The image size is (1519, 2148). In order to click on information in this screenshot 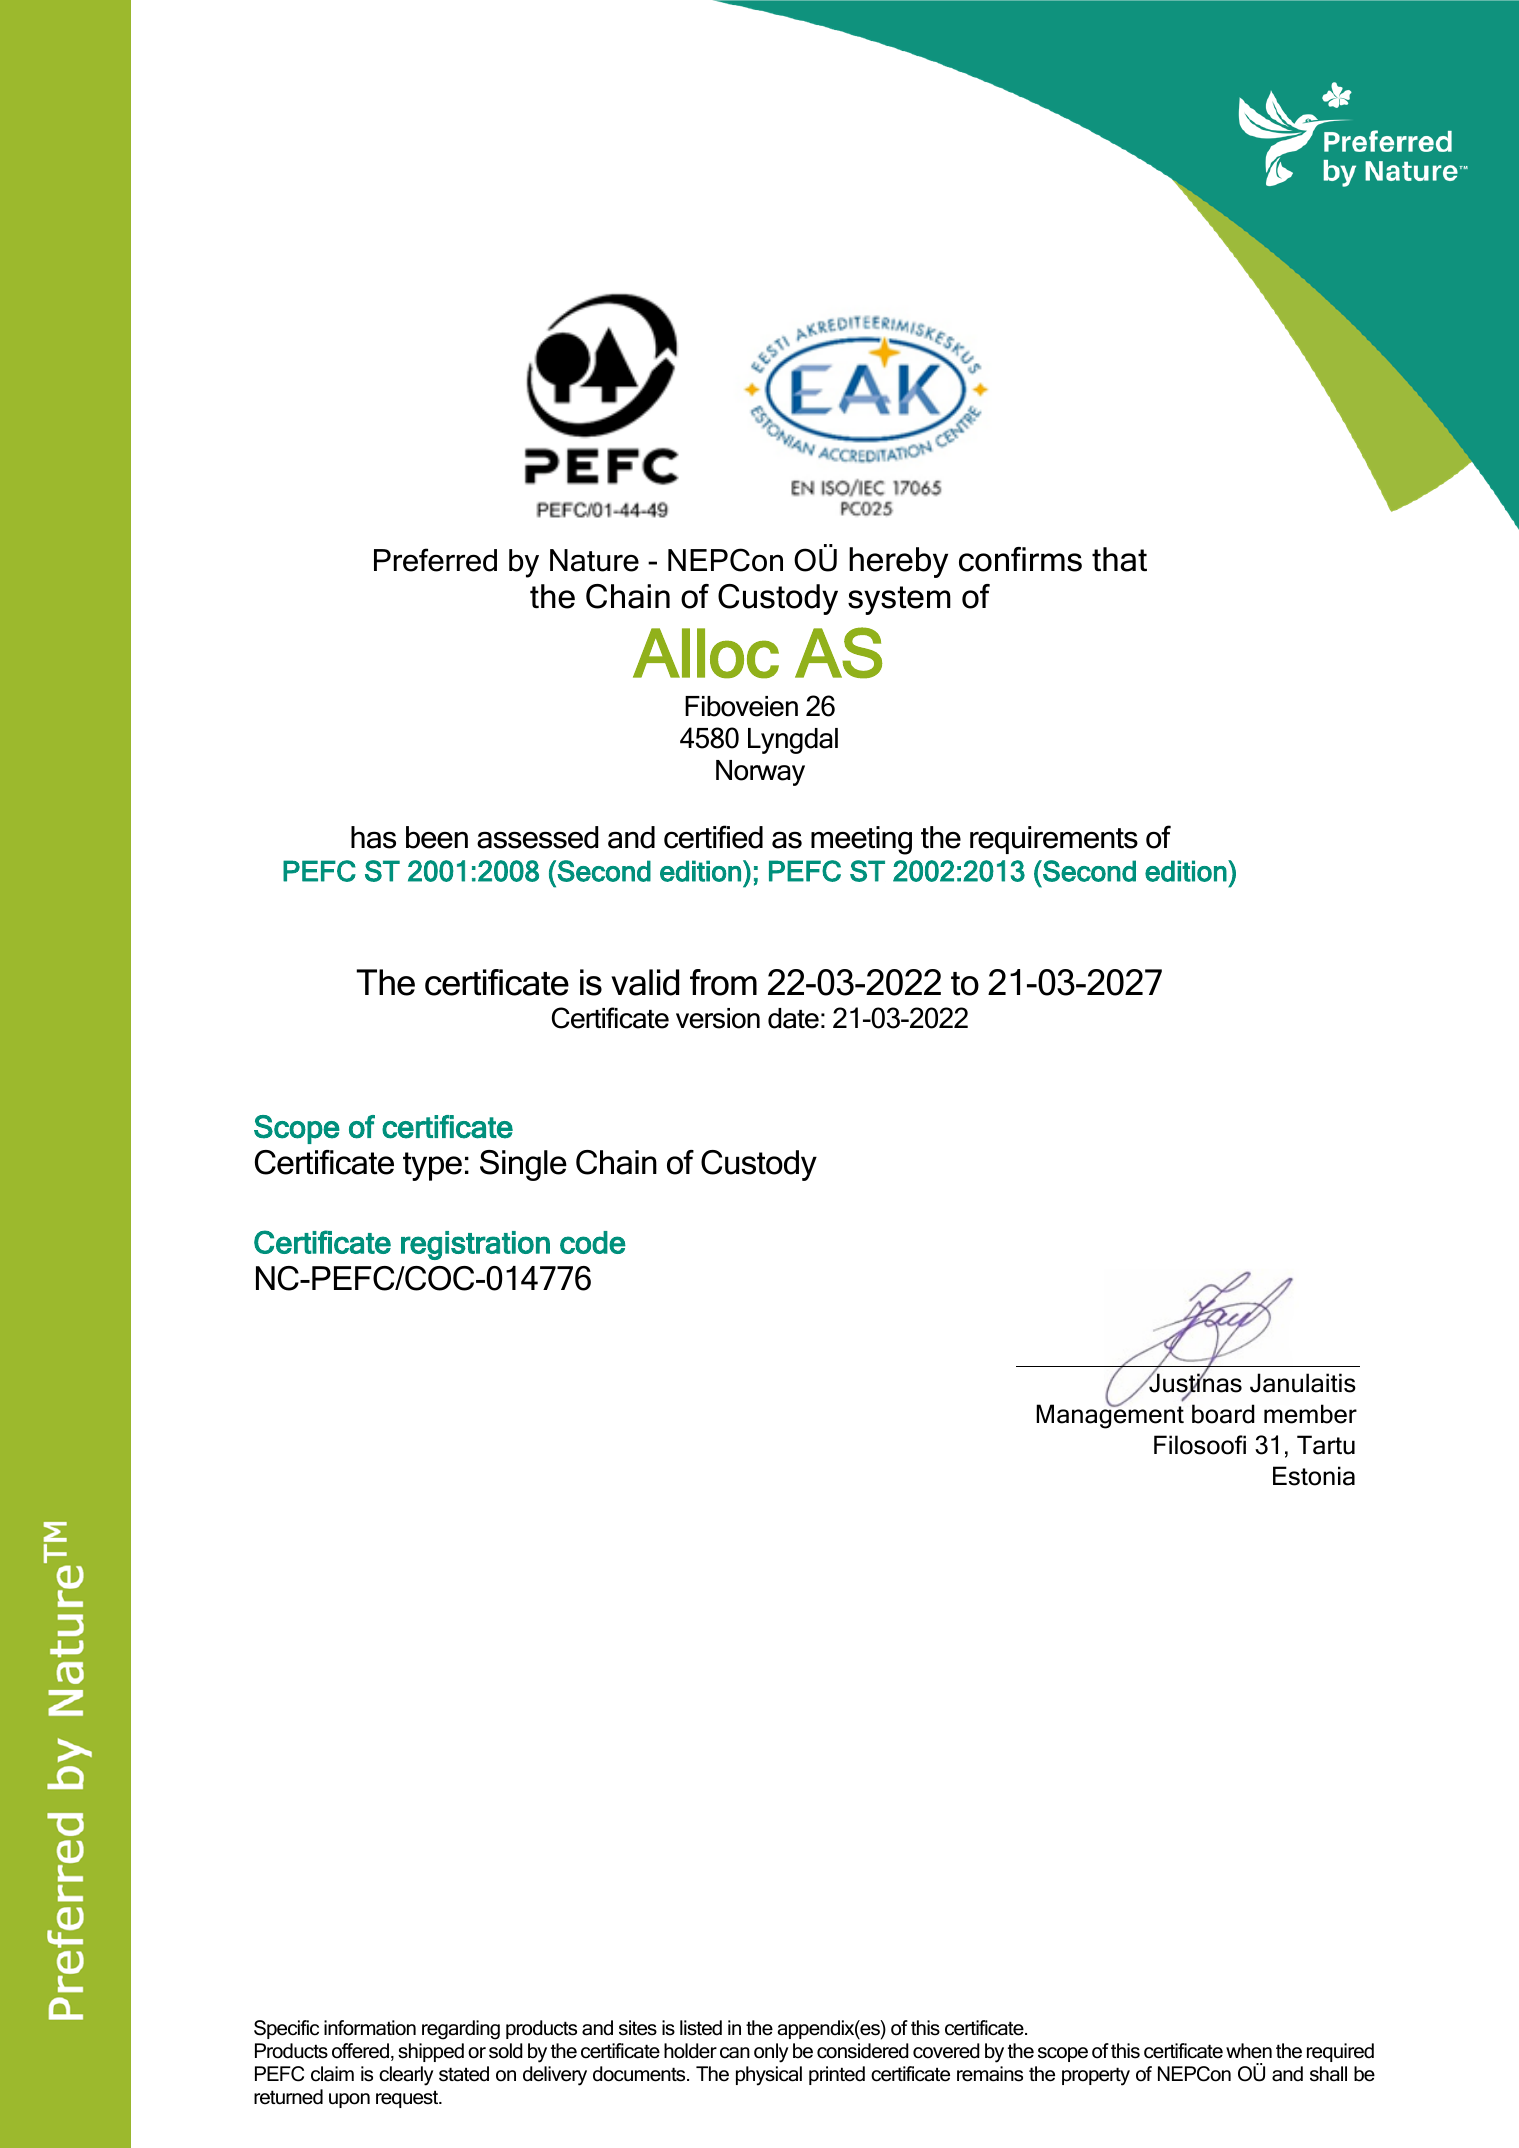, I will do `click(370, 2028)`.
